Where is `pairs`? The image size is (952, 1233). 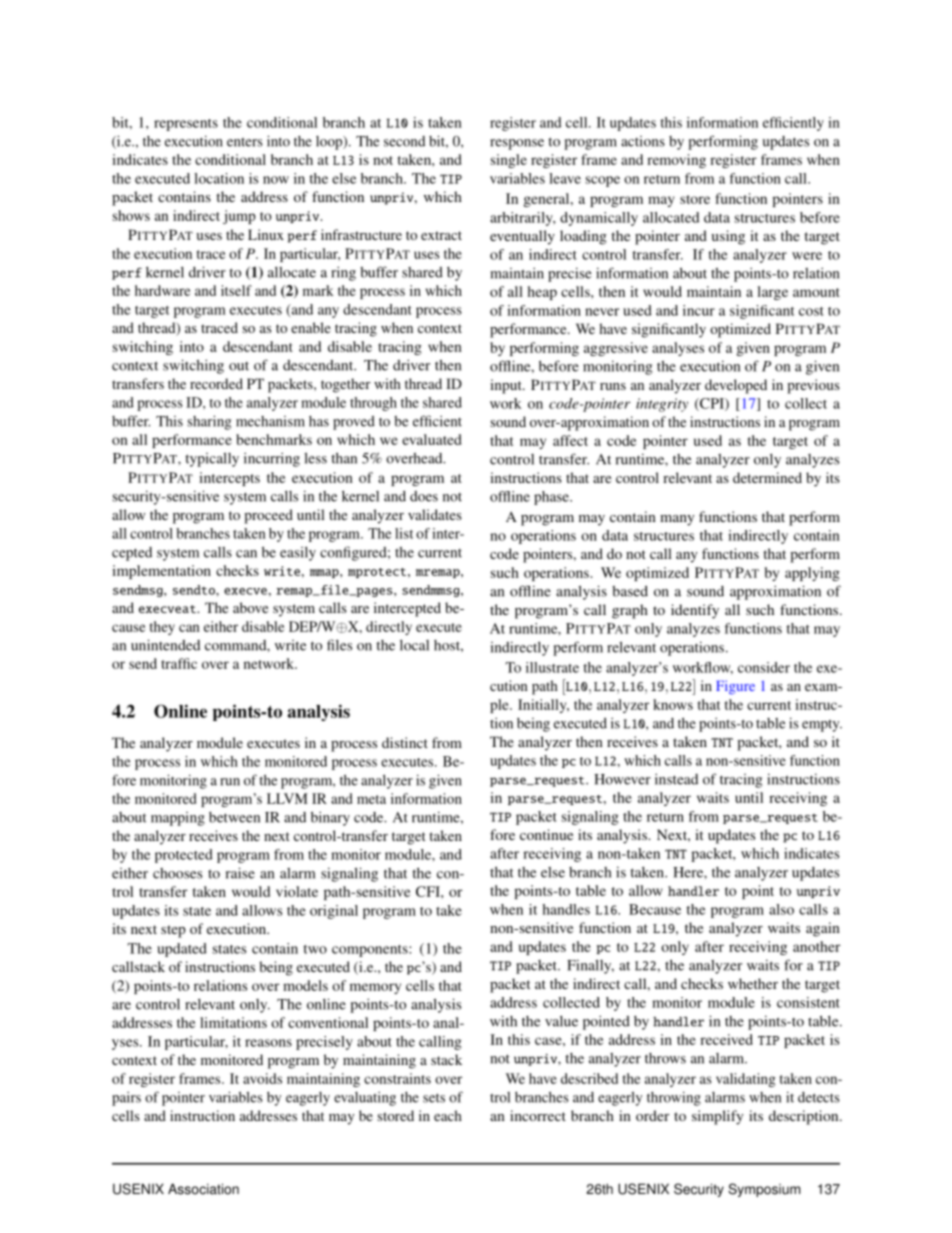 pairs is located at coordinates (126, 1099).
